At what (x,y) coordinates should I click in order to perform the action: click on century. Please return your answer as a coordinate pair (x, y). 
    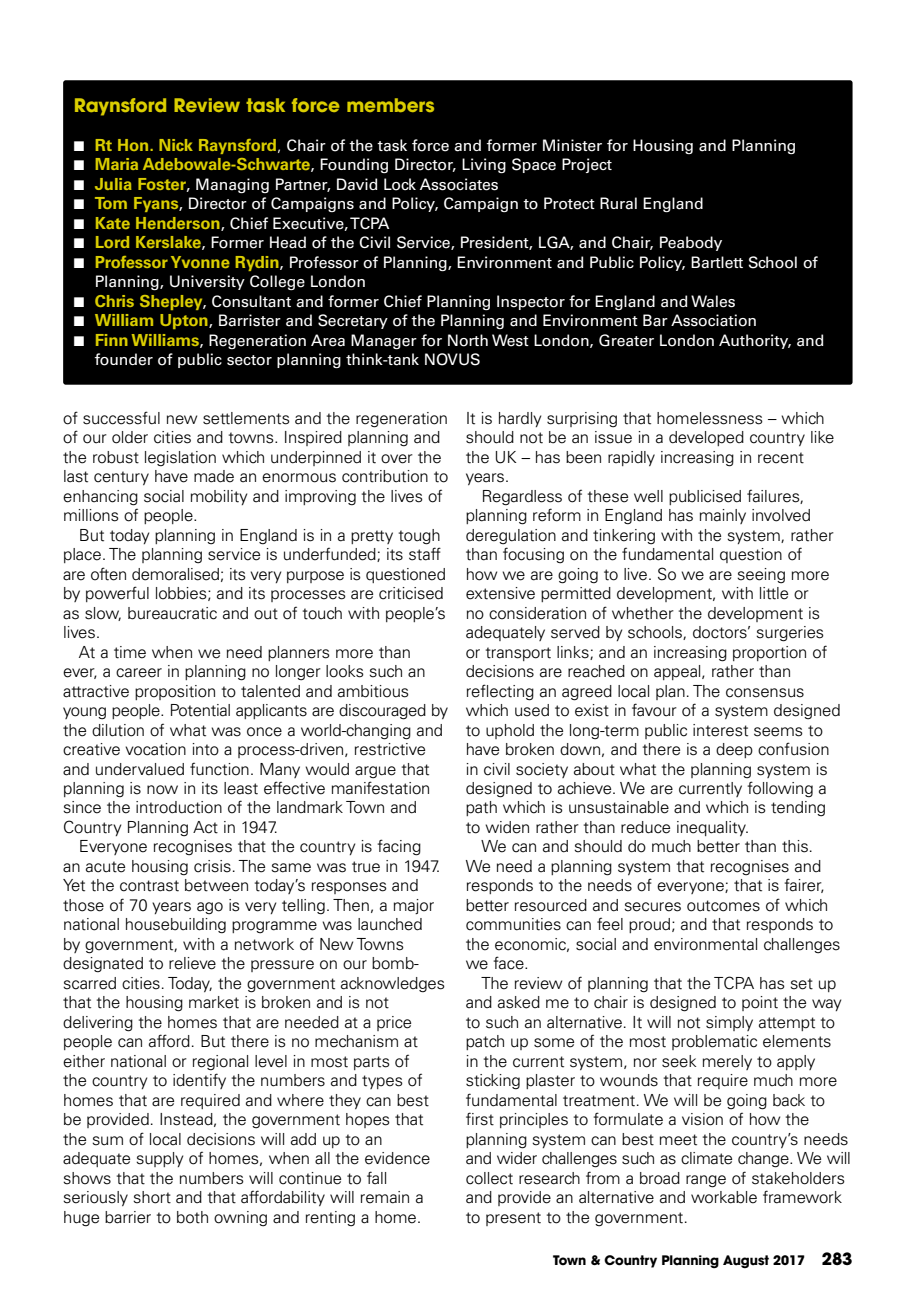
    Looking at the image, I should click on (121, 478).
